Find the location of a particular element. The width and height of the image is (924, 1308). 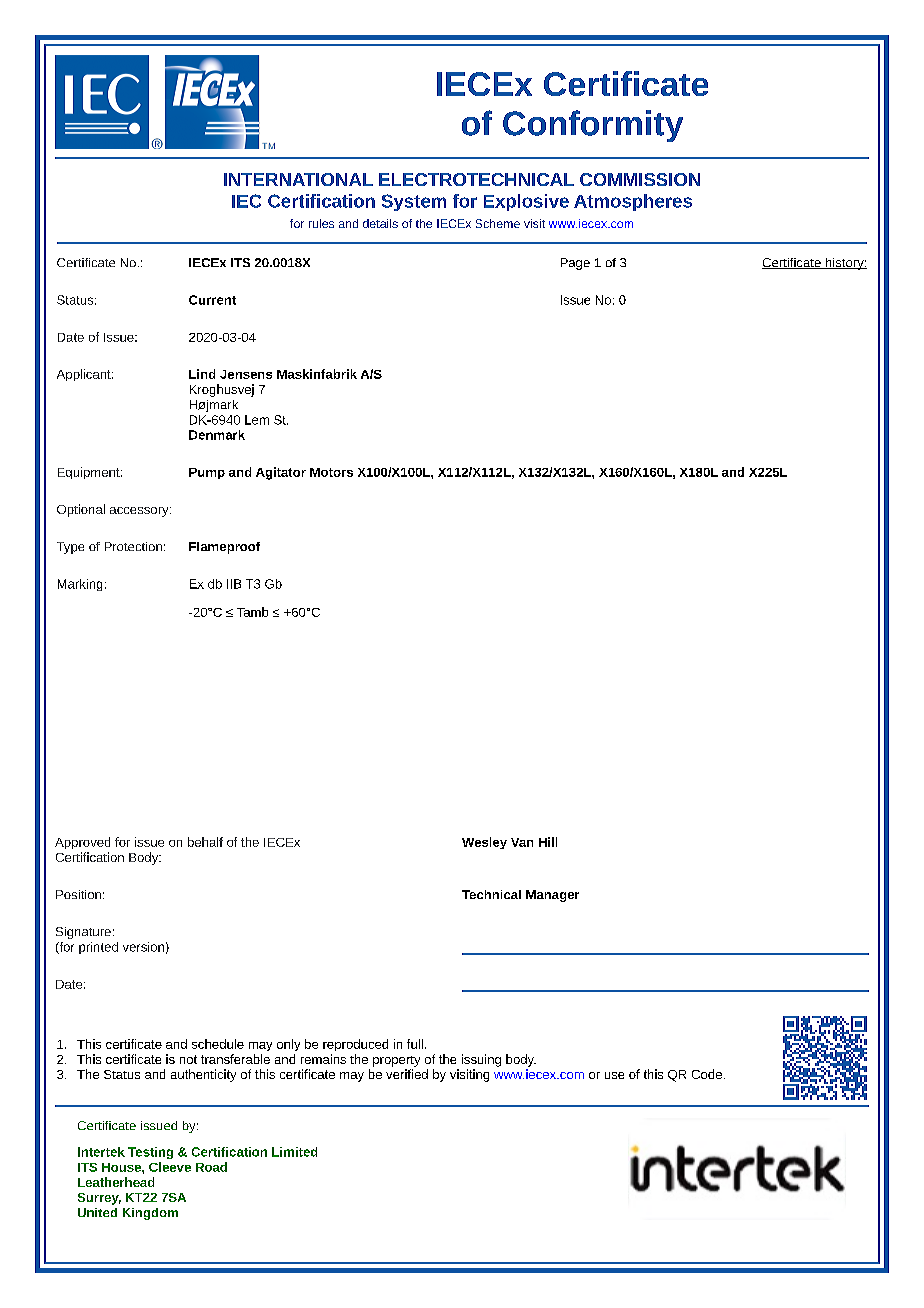

Wesley is located at coordinates (484, 843).
